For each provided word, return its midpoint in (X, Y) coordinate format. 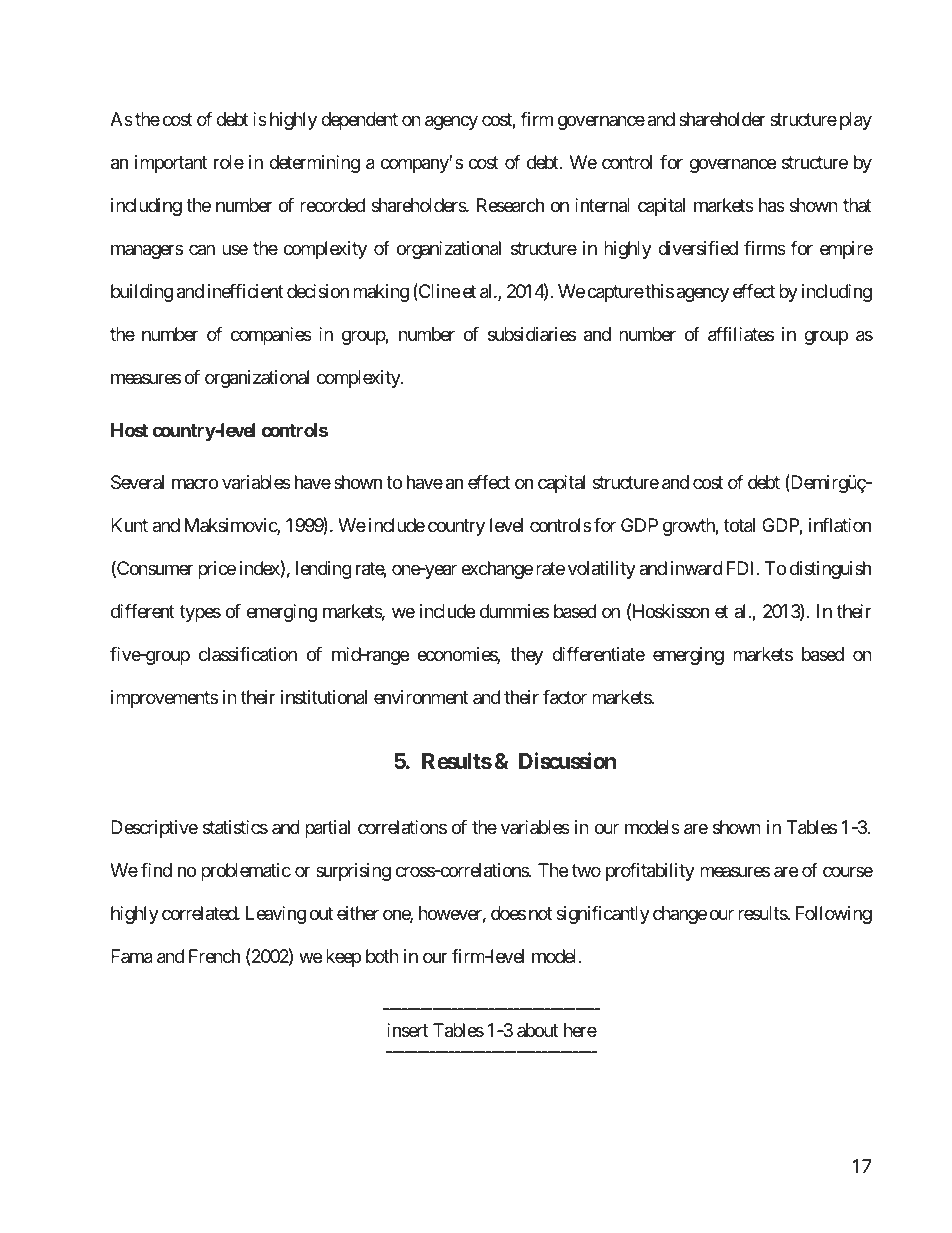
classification (248, 654)
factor (565, 697)
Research (510, 205)
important (171, 164)
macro (195, 484)
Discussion (567, 761)
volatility (602, 570)
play (856, 121)
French (214, 956)
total (739, 525)
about (537, 1030)
